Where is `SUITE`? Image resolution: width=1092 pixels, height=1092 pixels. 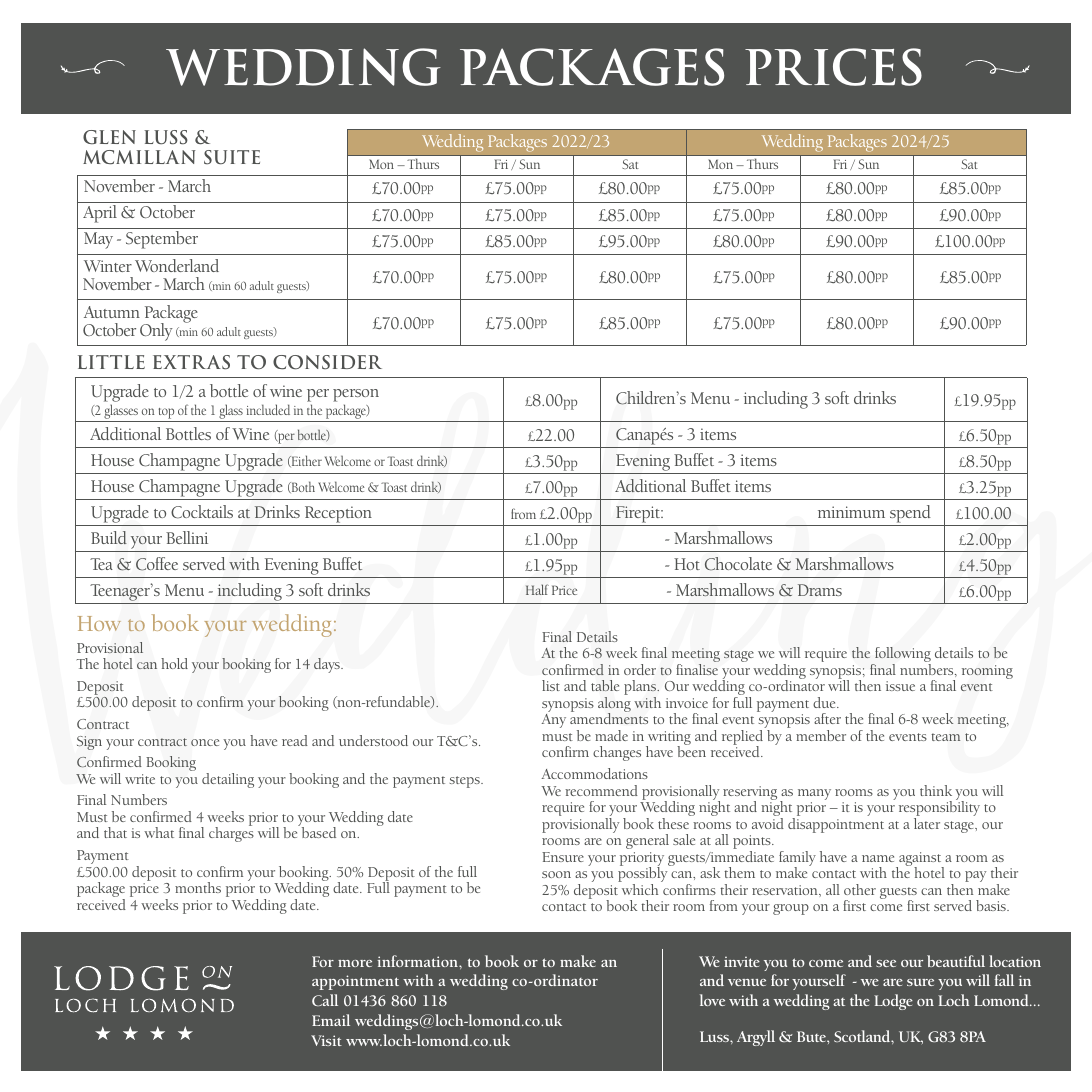
SUITE is located at coordinates (232, 157).
